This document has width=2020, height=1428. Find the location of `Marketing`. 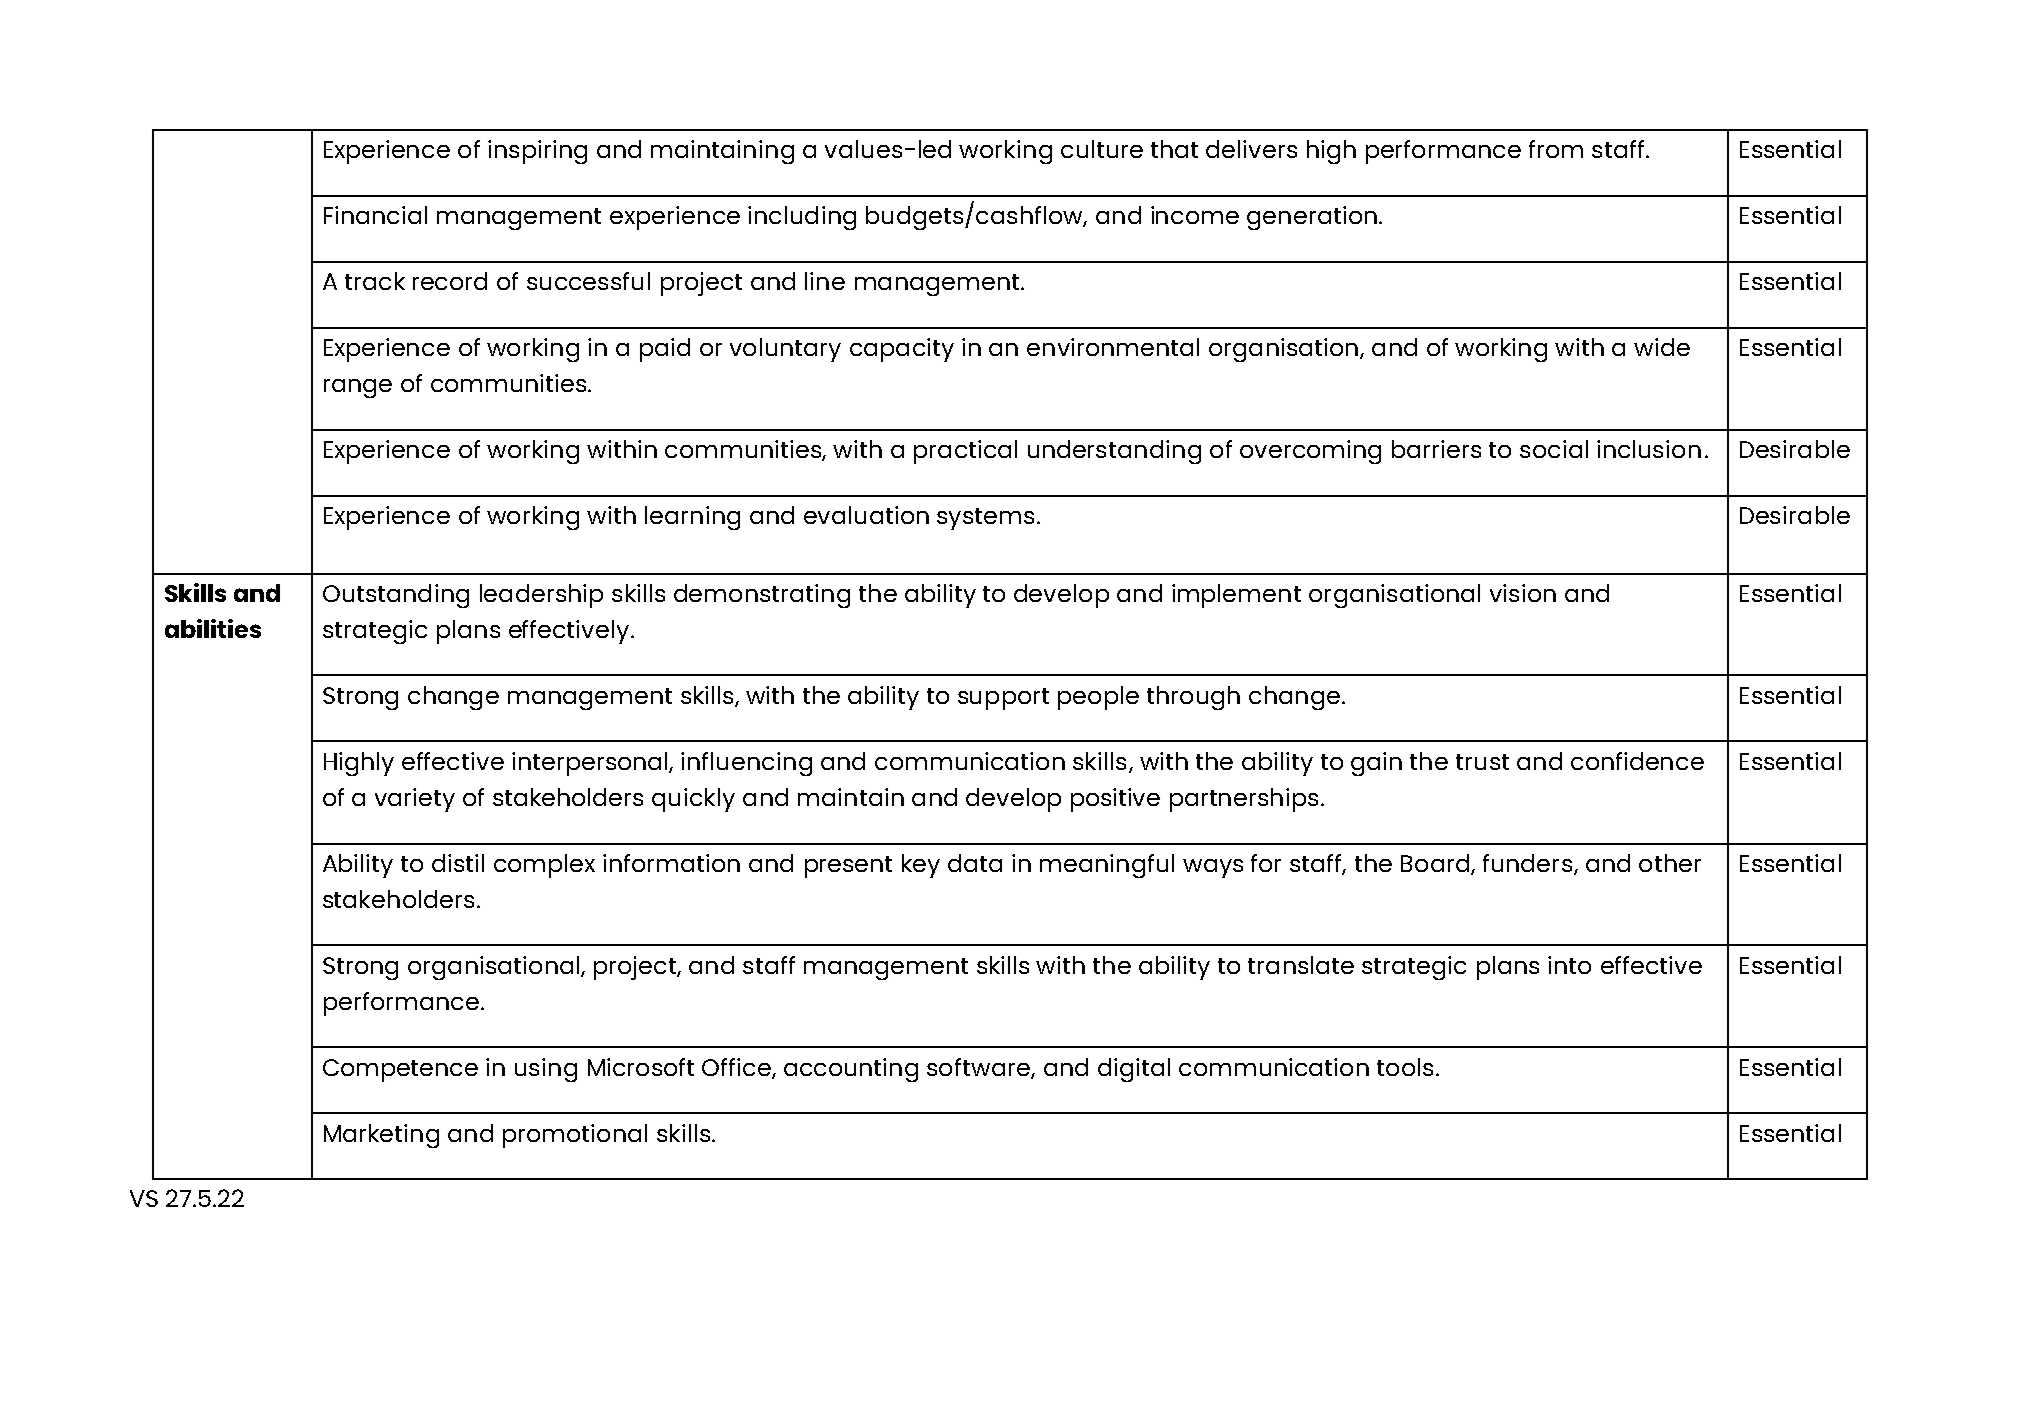

Marketing is located at coordinates (381, 1136).
